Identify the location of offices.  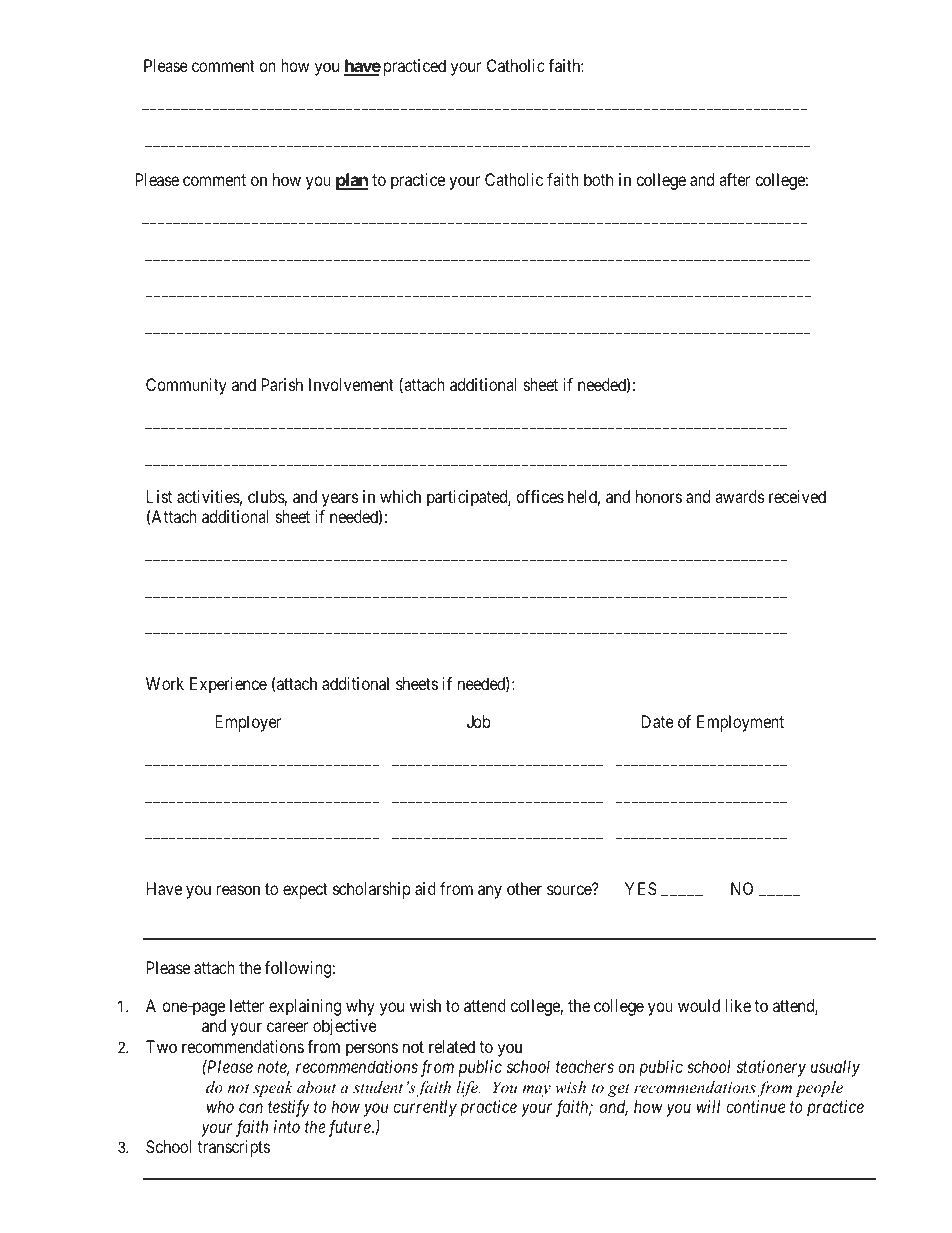
(540, 496).
